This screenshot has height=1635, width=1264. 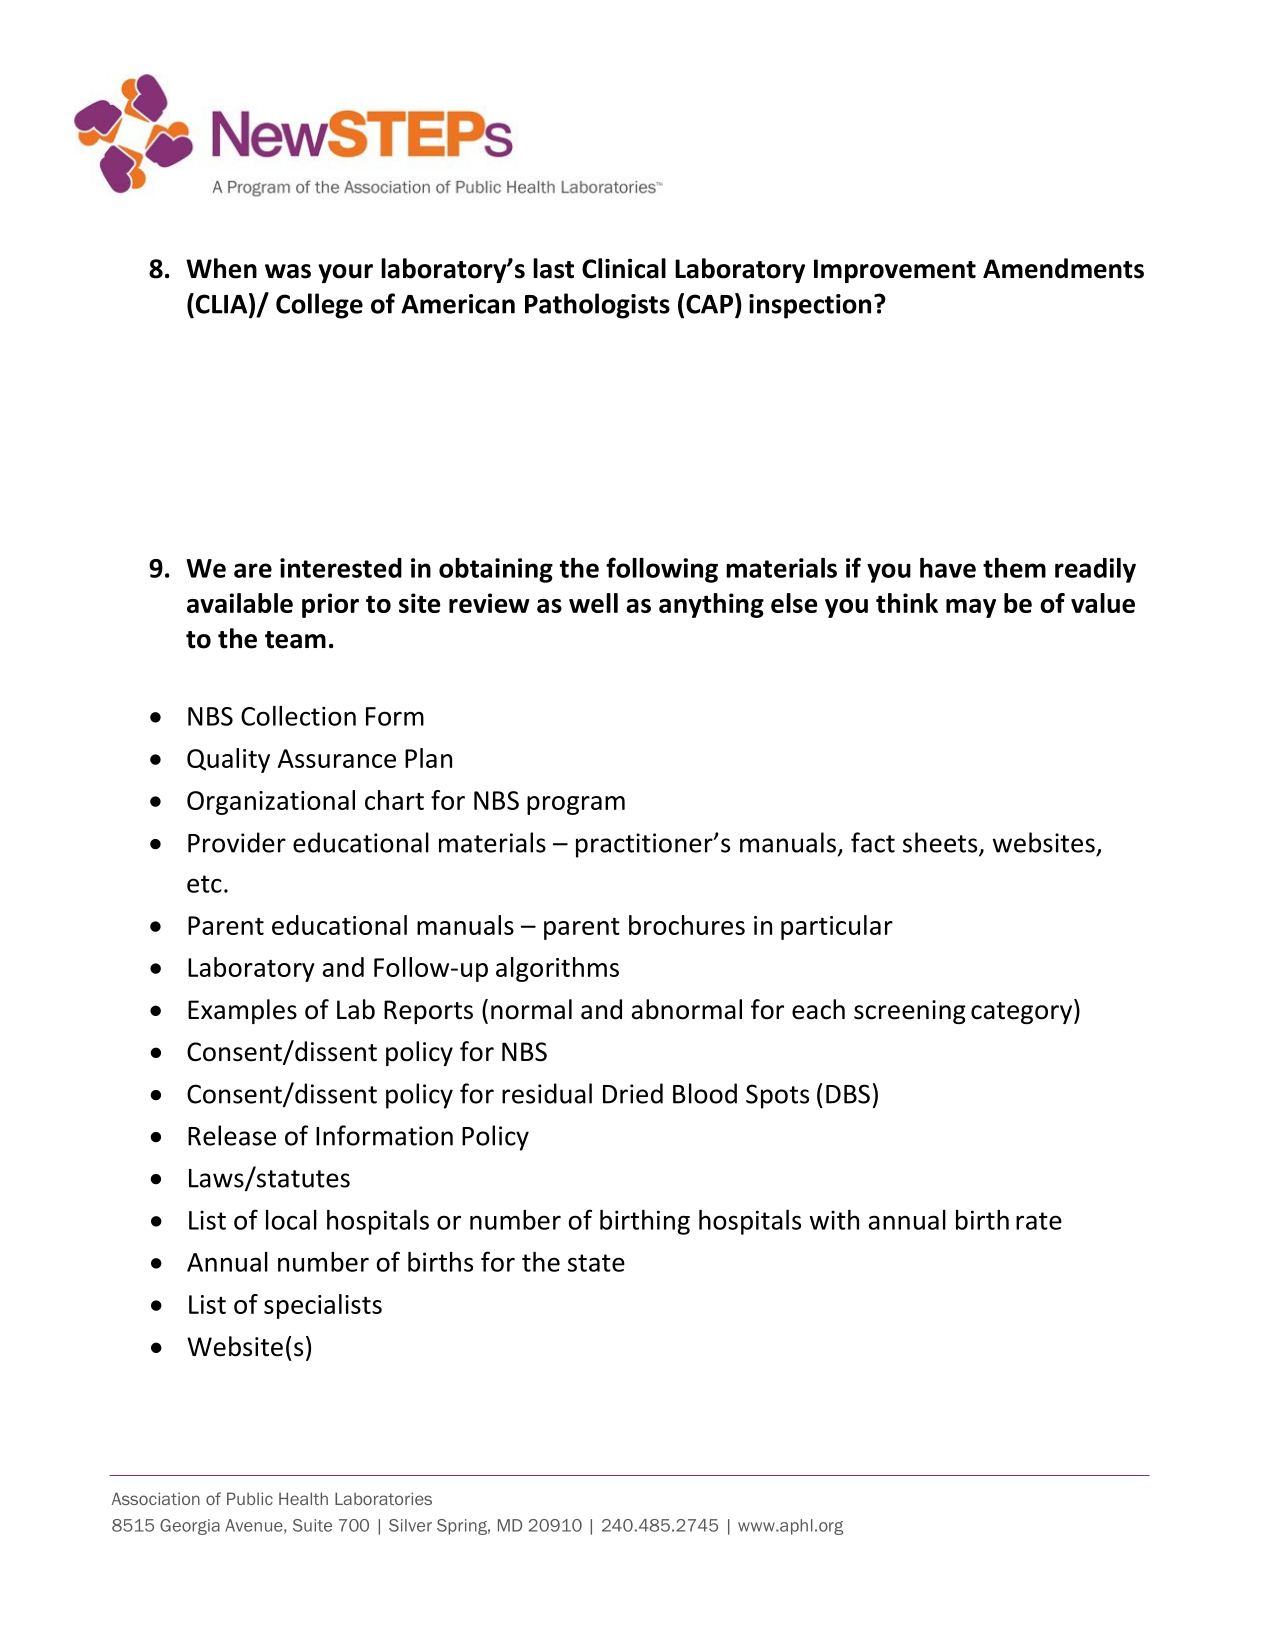 What do you see at coordinates (1063, 268) in the screenshot?
I see `Amendments` at bounding box center [1063, 268].
